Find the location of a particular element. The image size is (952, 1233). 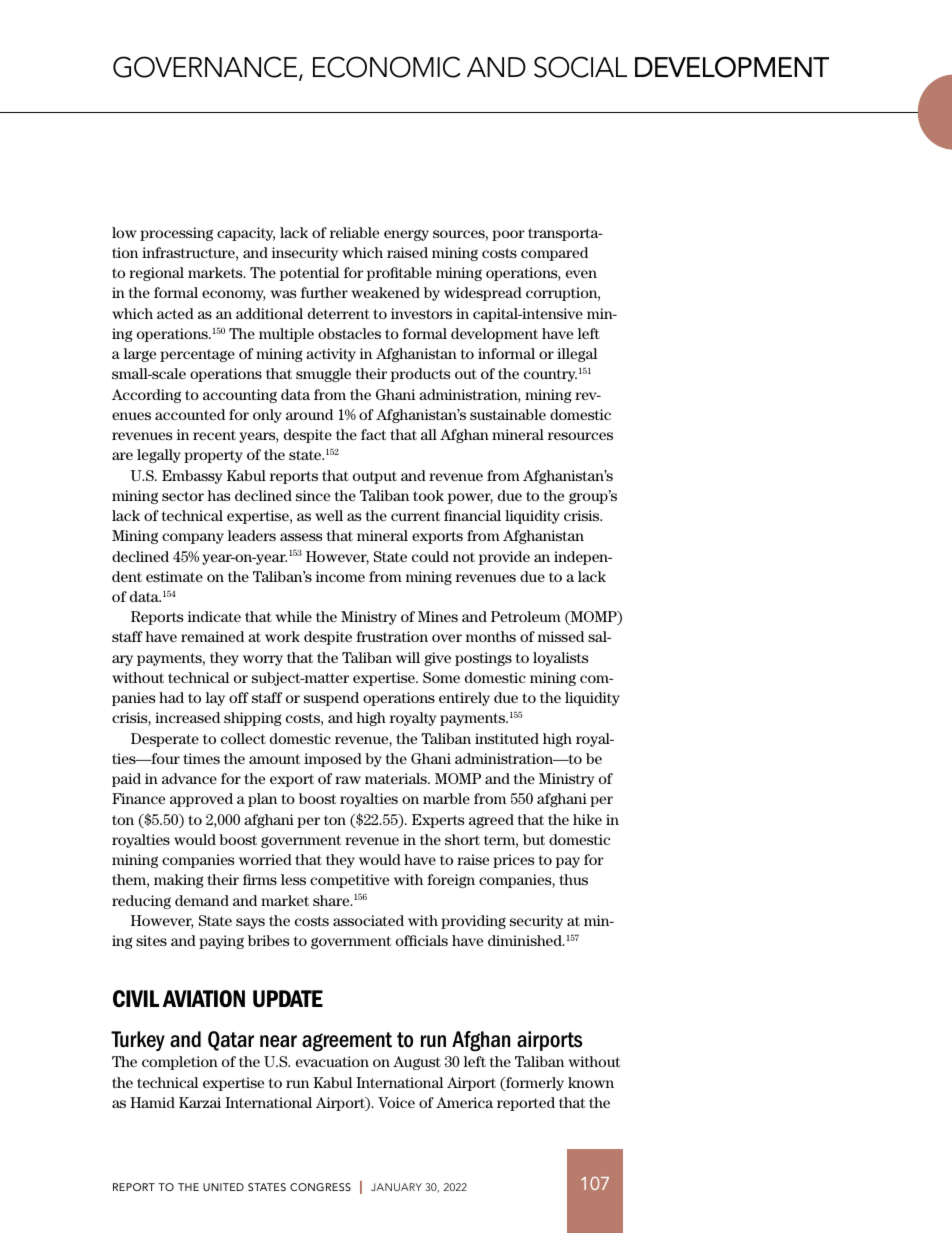

sustainable is located at coordinates (508, 414).
